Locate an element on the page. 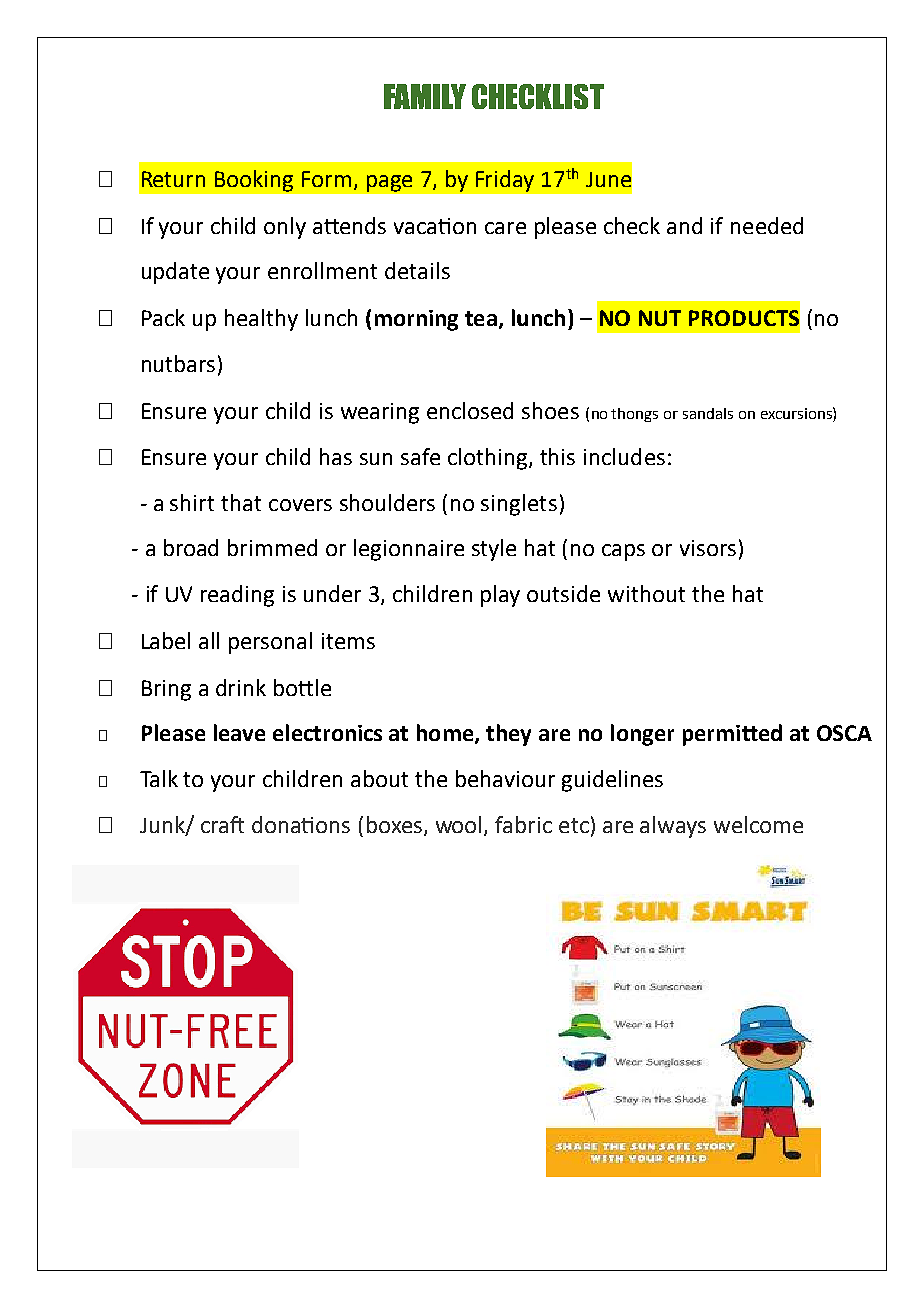  FAMILY is located at coordinates (425, 96).
